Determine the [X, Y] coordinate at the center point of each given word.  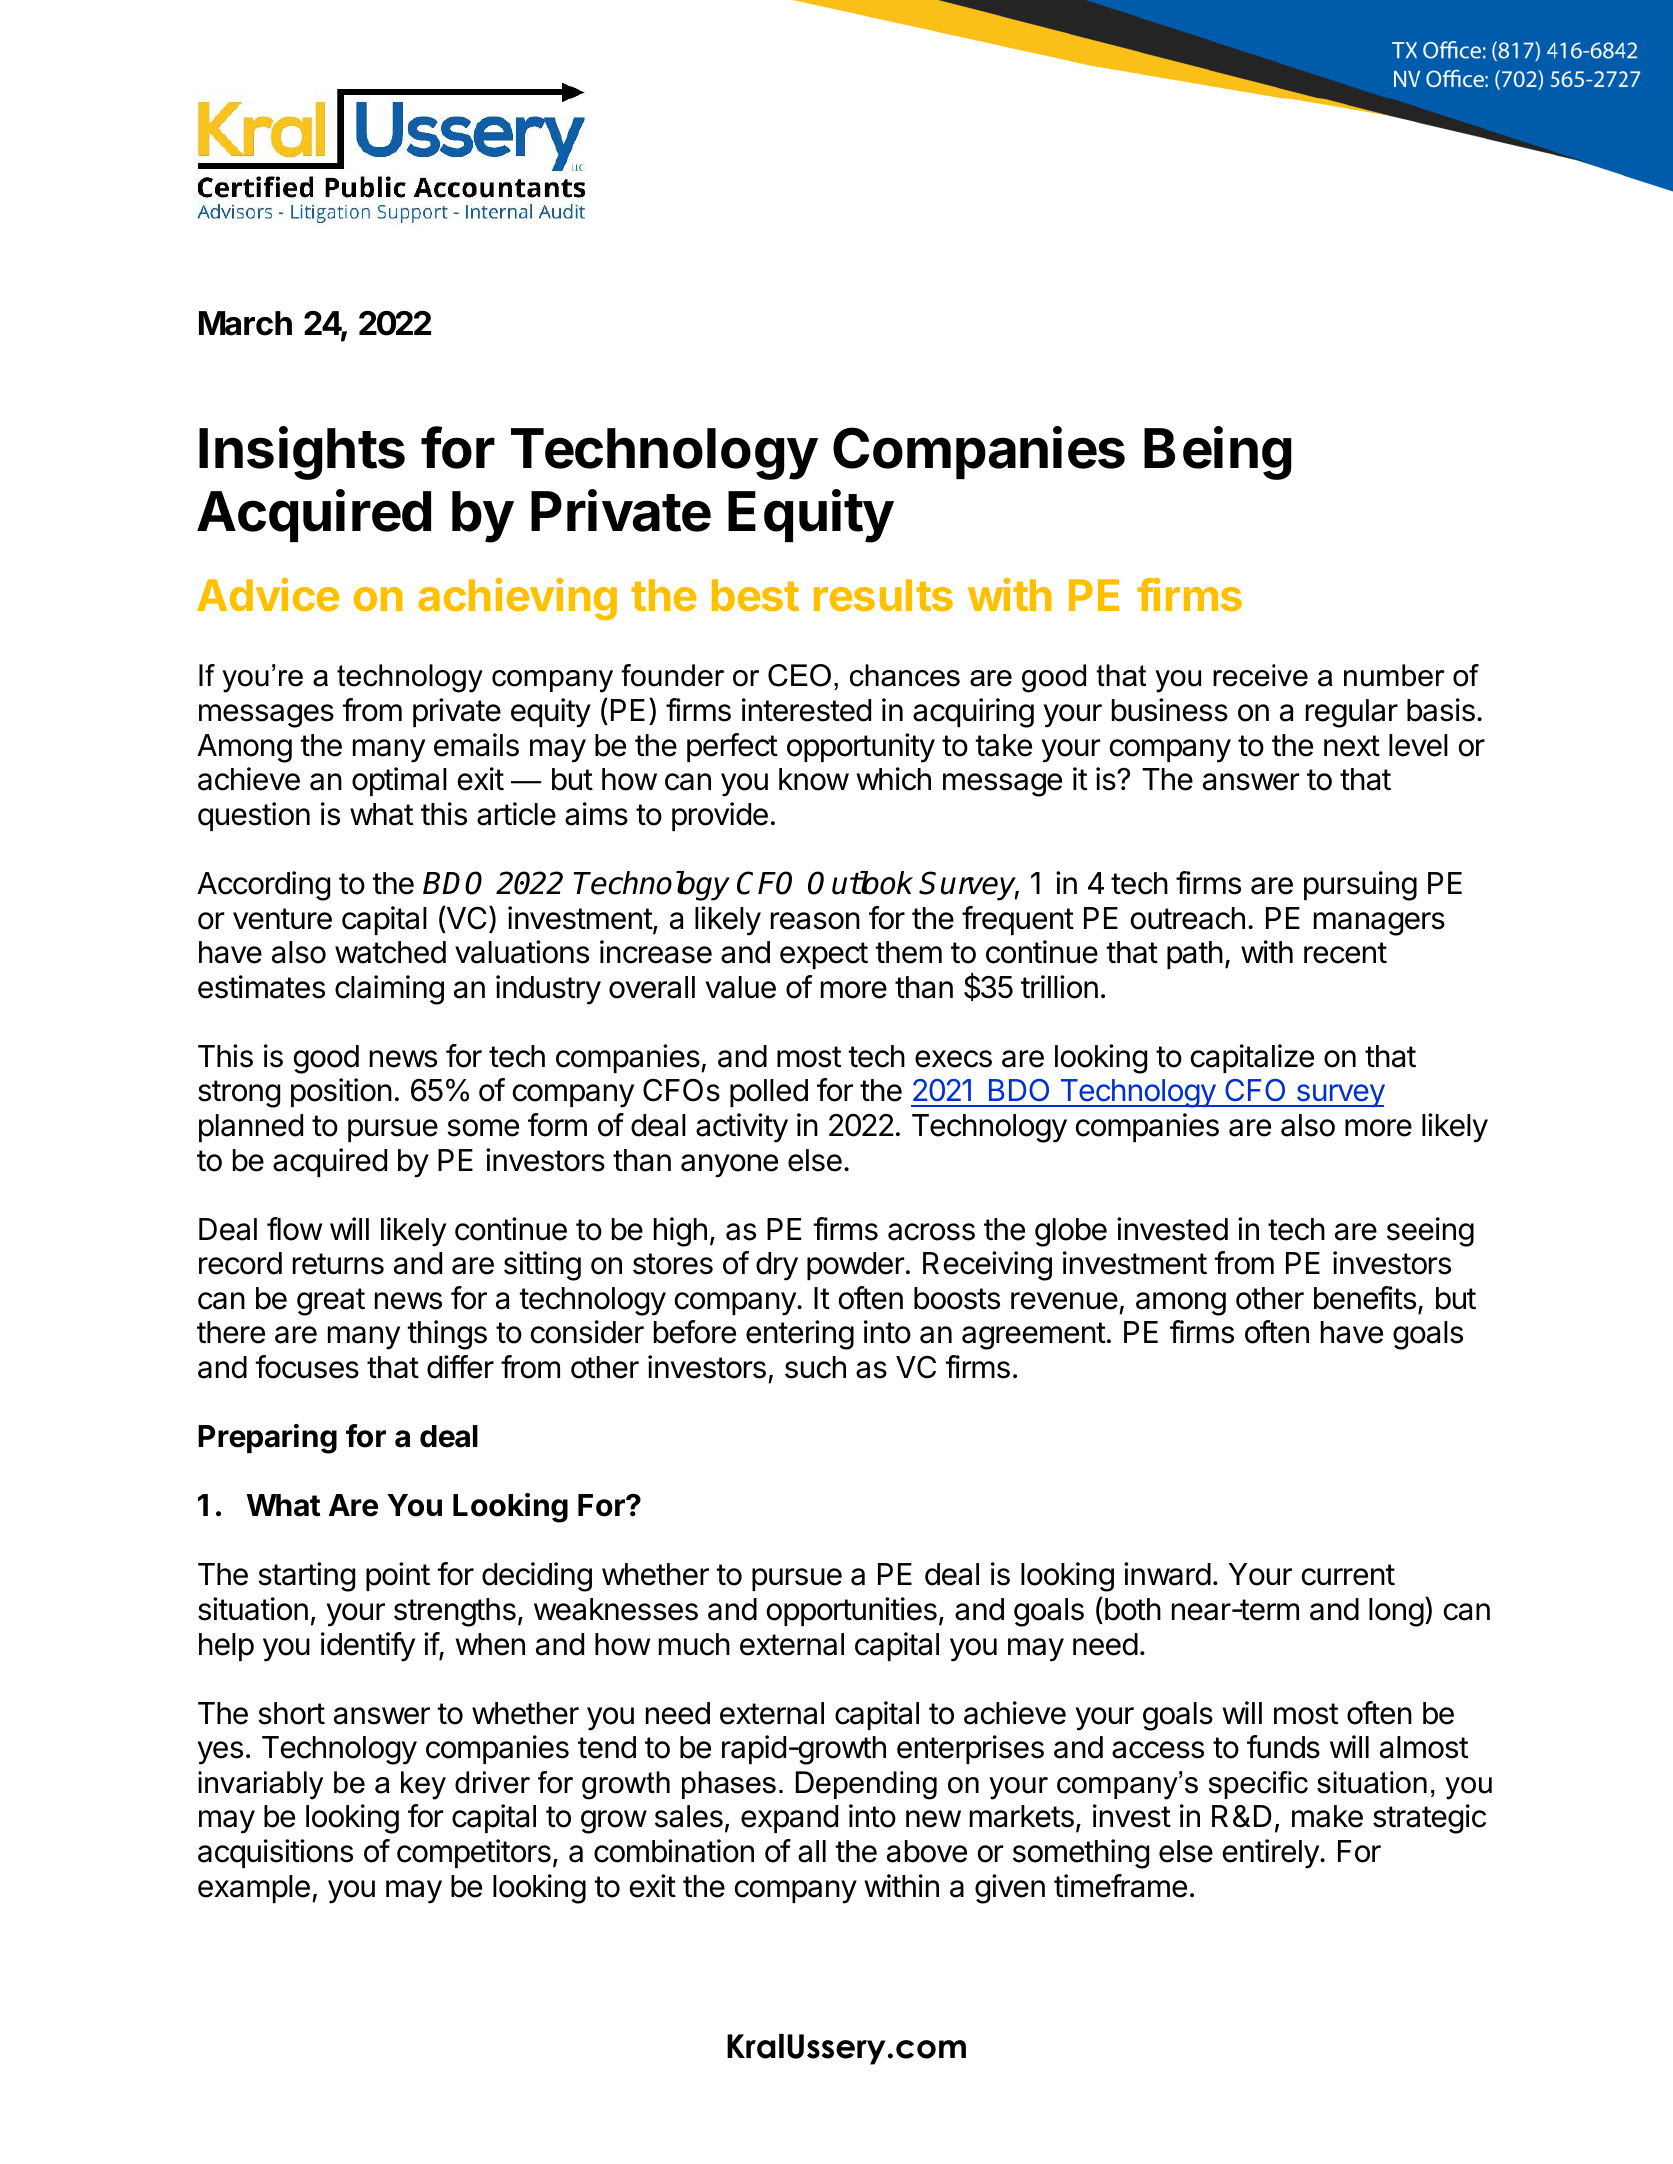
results [883, 595]
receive [1260, 675]
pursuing [1360, 886]
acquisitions [275, 1853]
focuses [307, 1367]
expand [789, 1819]
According [263, 886]
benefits [1365, 1298]
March [245, 323]
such [815, 1367]
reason [815, 921]
